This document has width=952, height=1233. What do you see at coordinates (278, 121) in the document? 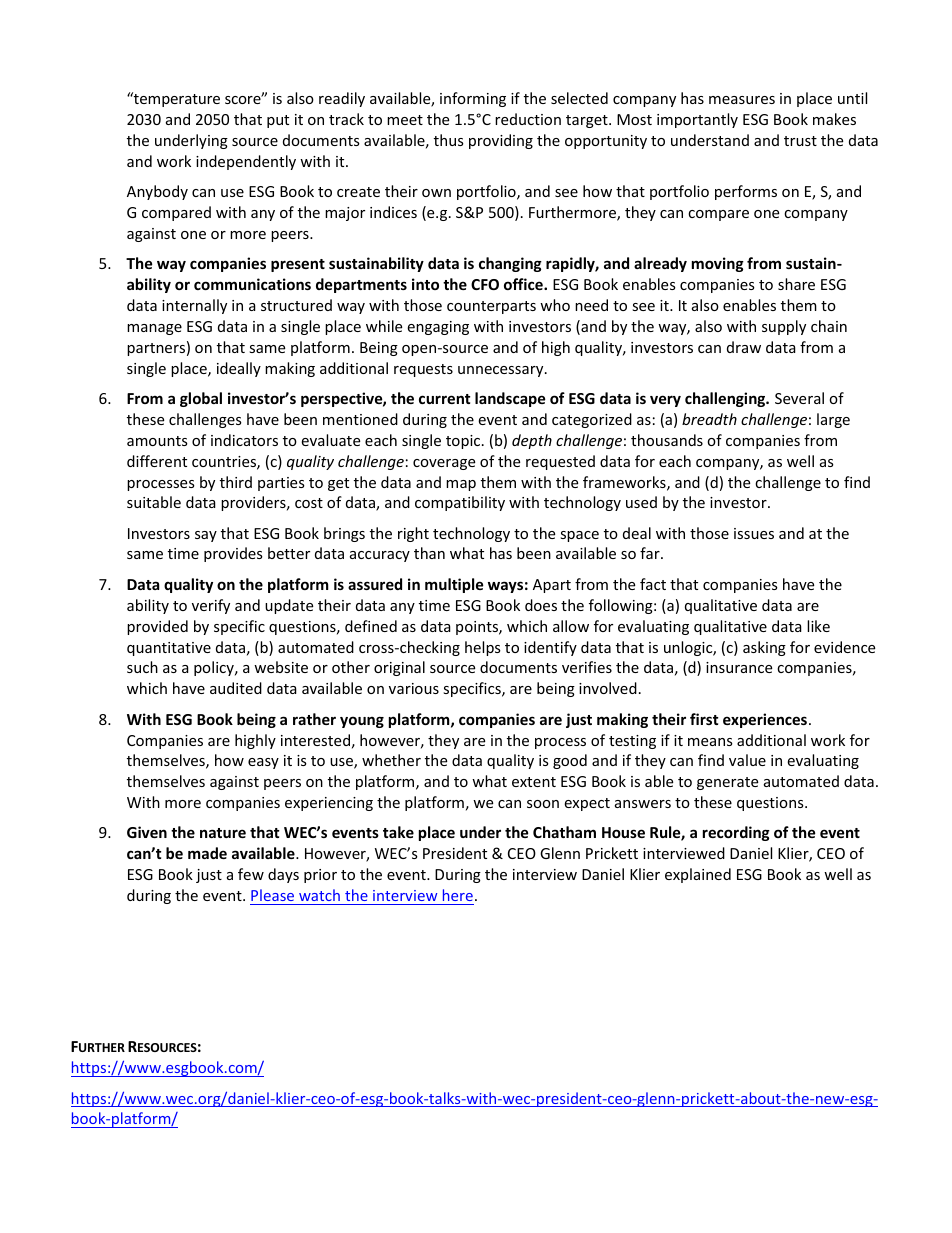
I see `put` at bounding box center [278, 121].
